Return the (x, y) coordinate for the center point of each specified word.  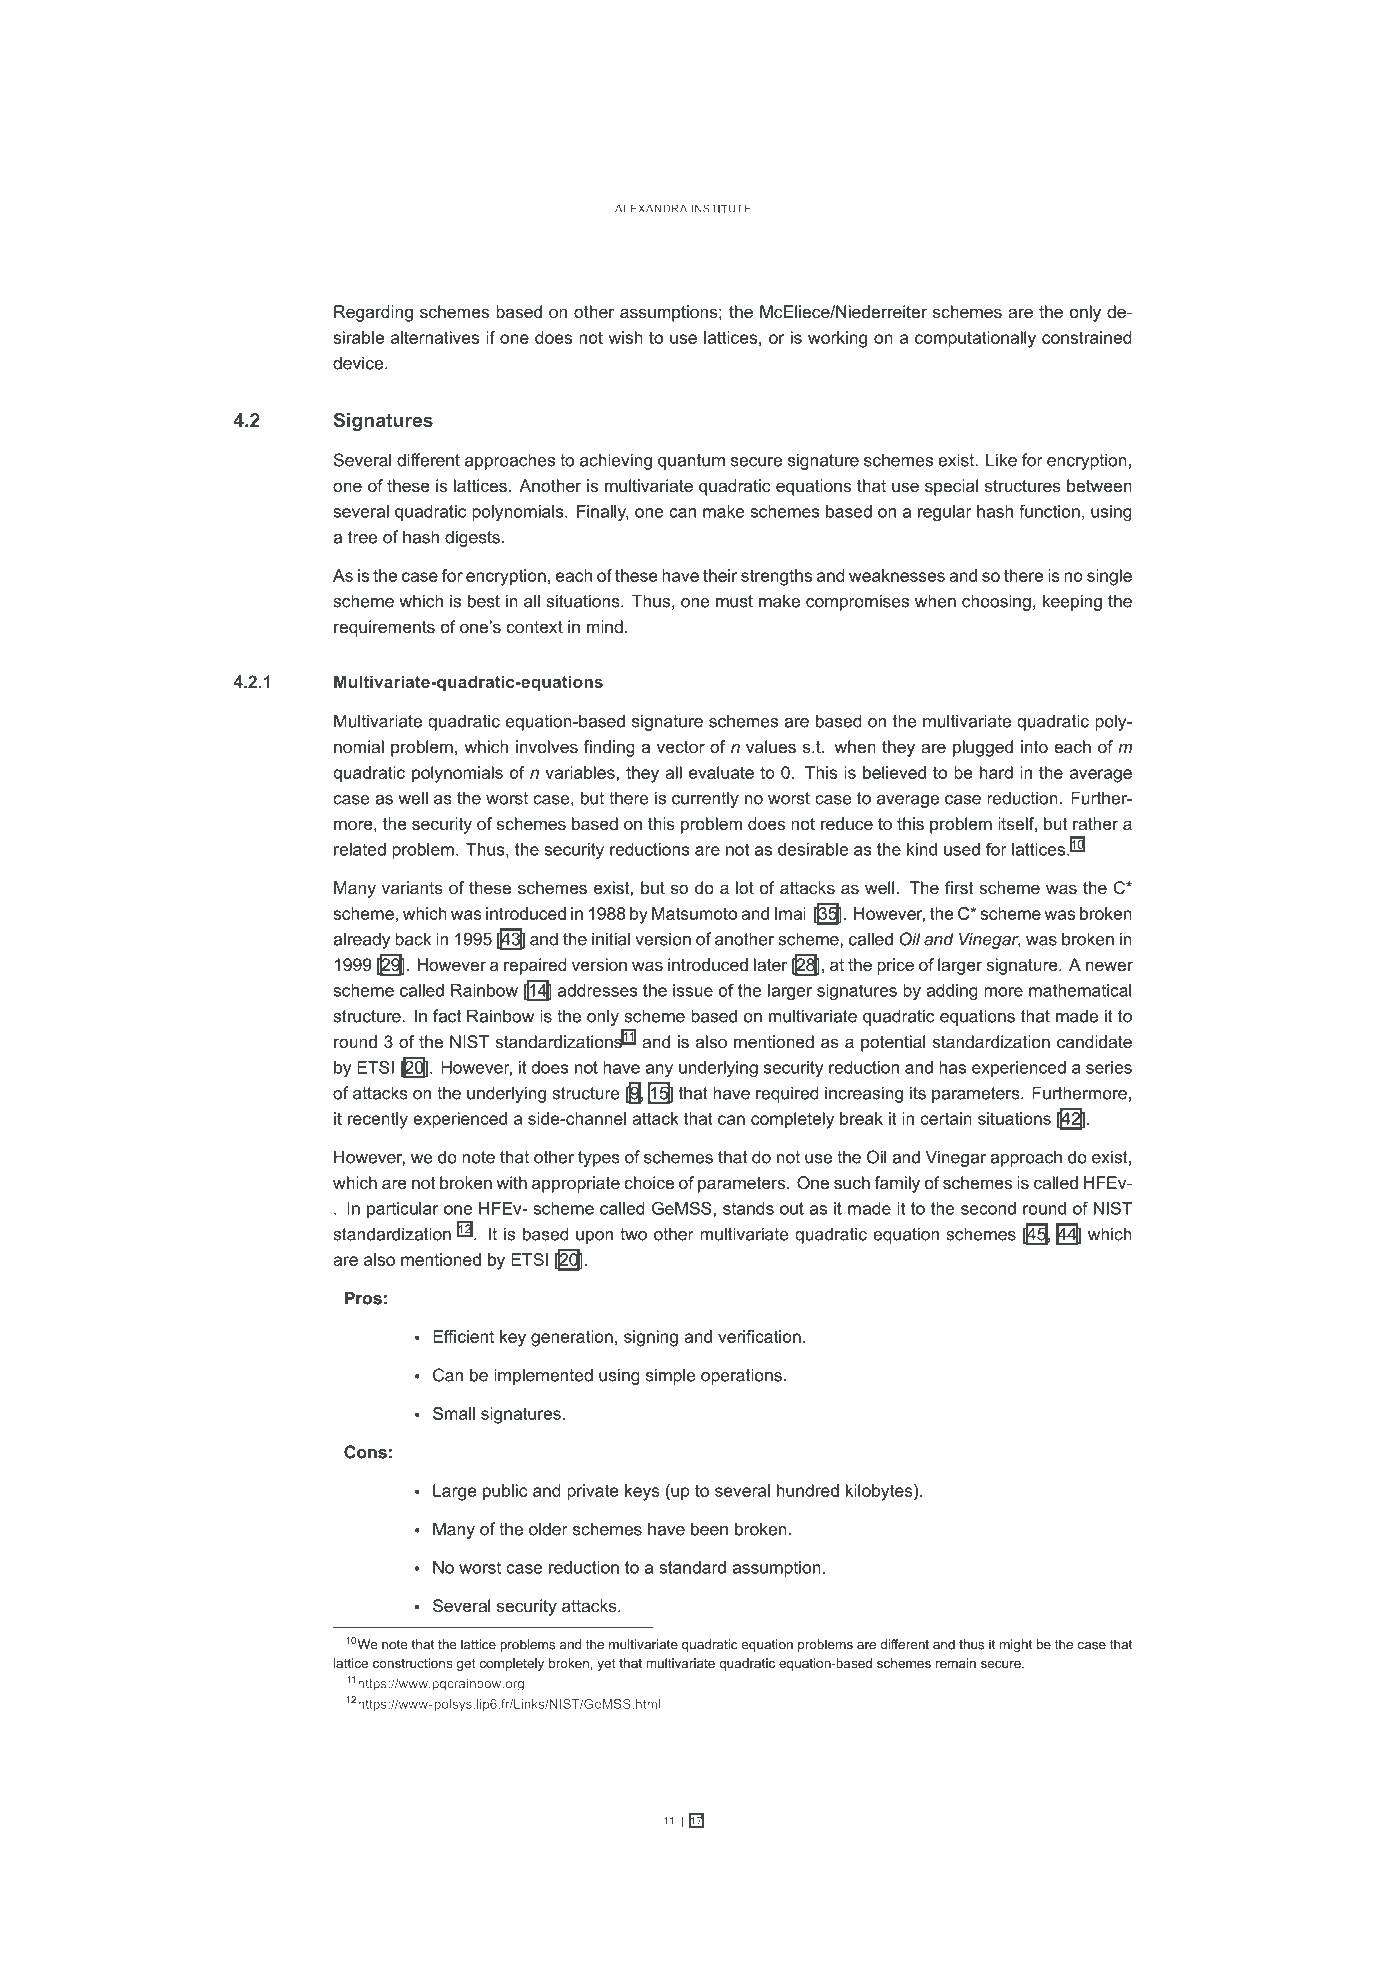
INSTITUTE (721, 208)
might (1016, 1645)
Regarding (373, 313)
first (959, 887)
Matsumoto (694, 913)
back (413, 939)
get (466, 1664)
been (709, 1529)
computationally (975, 339)
